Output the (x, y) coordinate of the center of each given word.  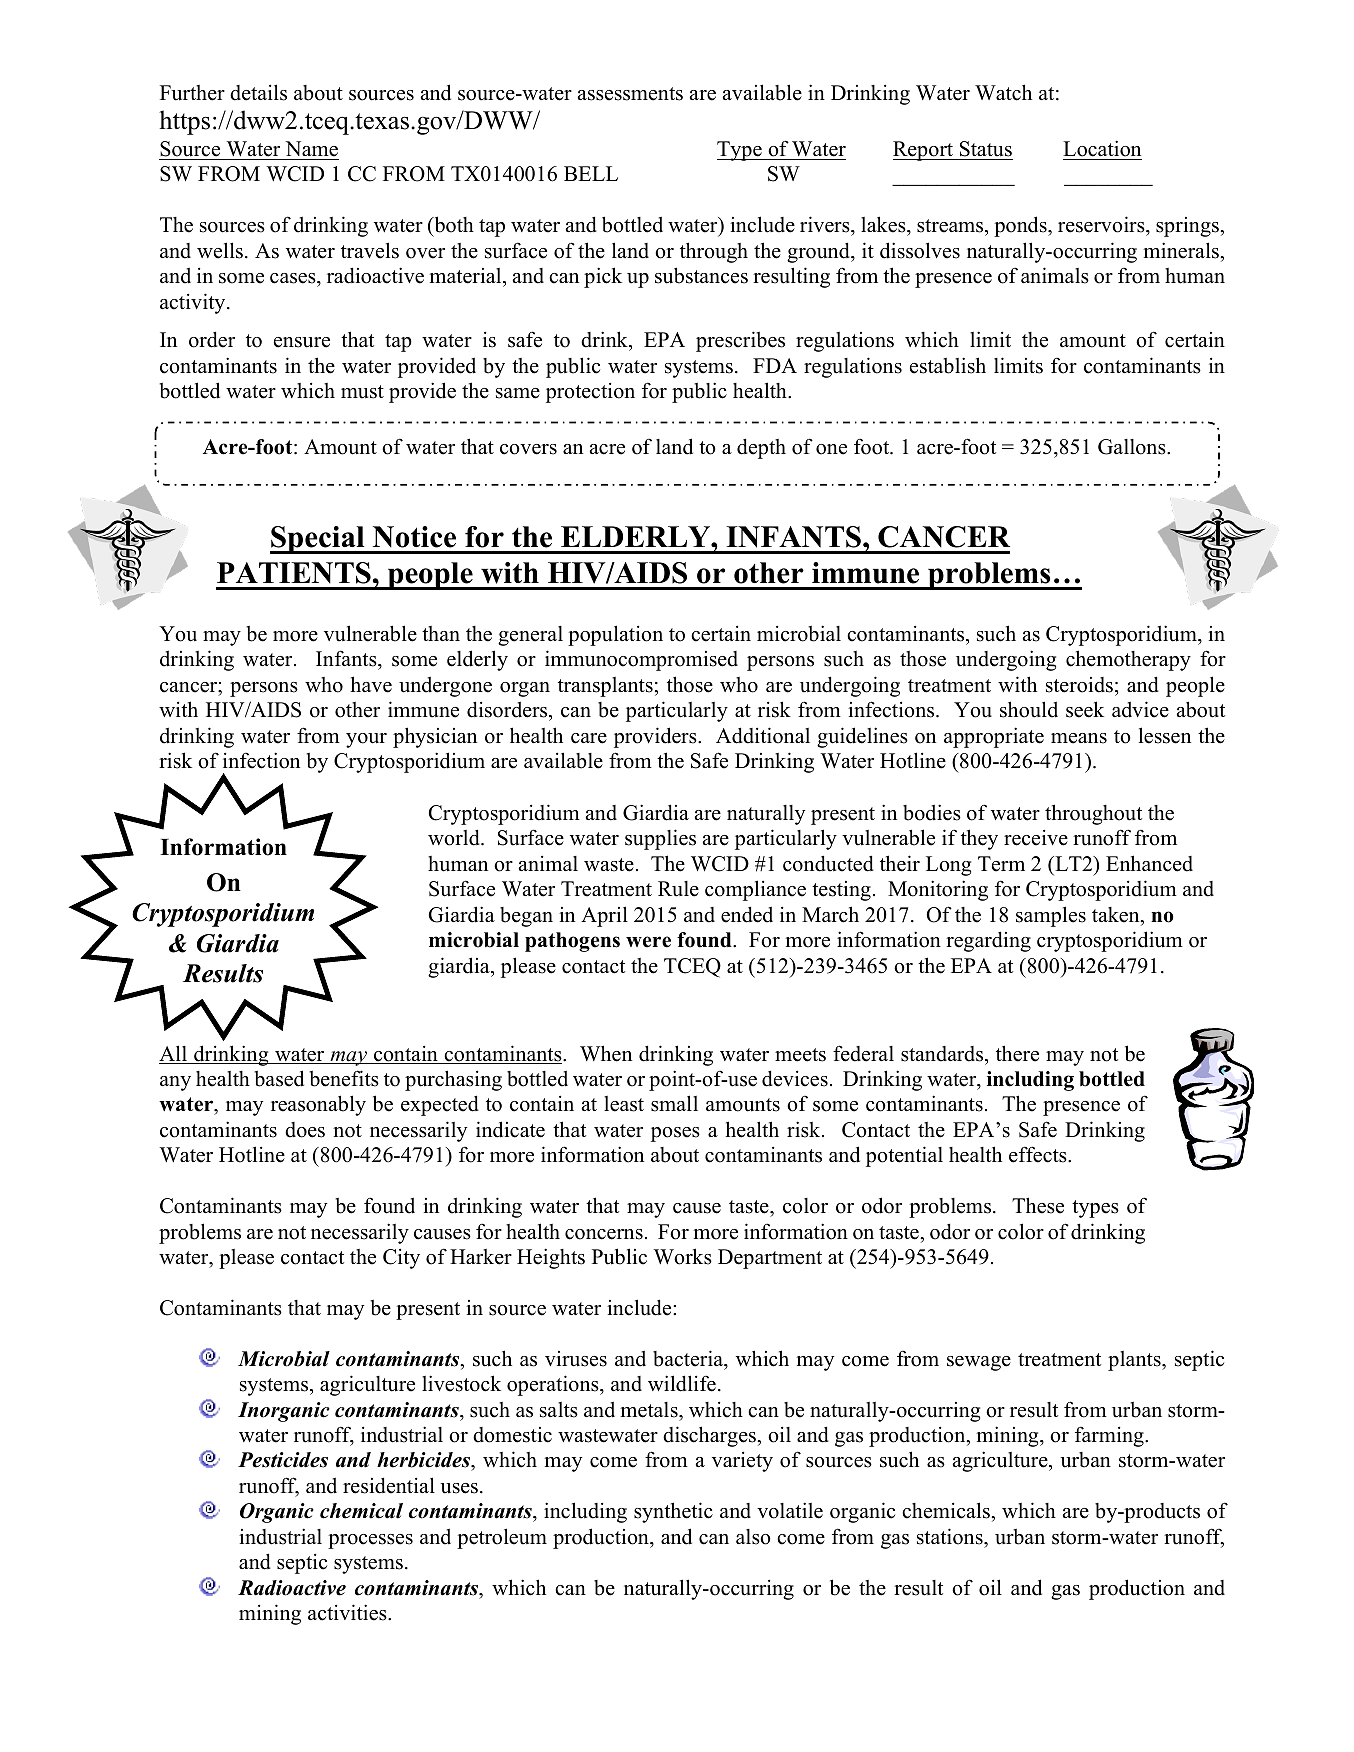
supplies (660, 839)
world (455, 837)
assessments (630, 94)
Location (1102, 148)
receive (1036, 838)
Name (311, 149)
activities (348, 1612)
